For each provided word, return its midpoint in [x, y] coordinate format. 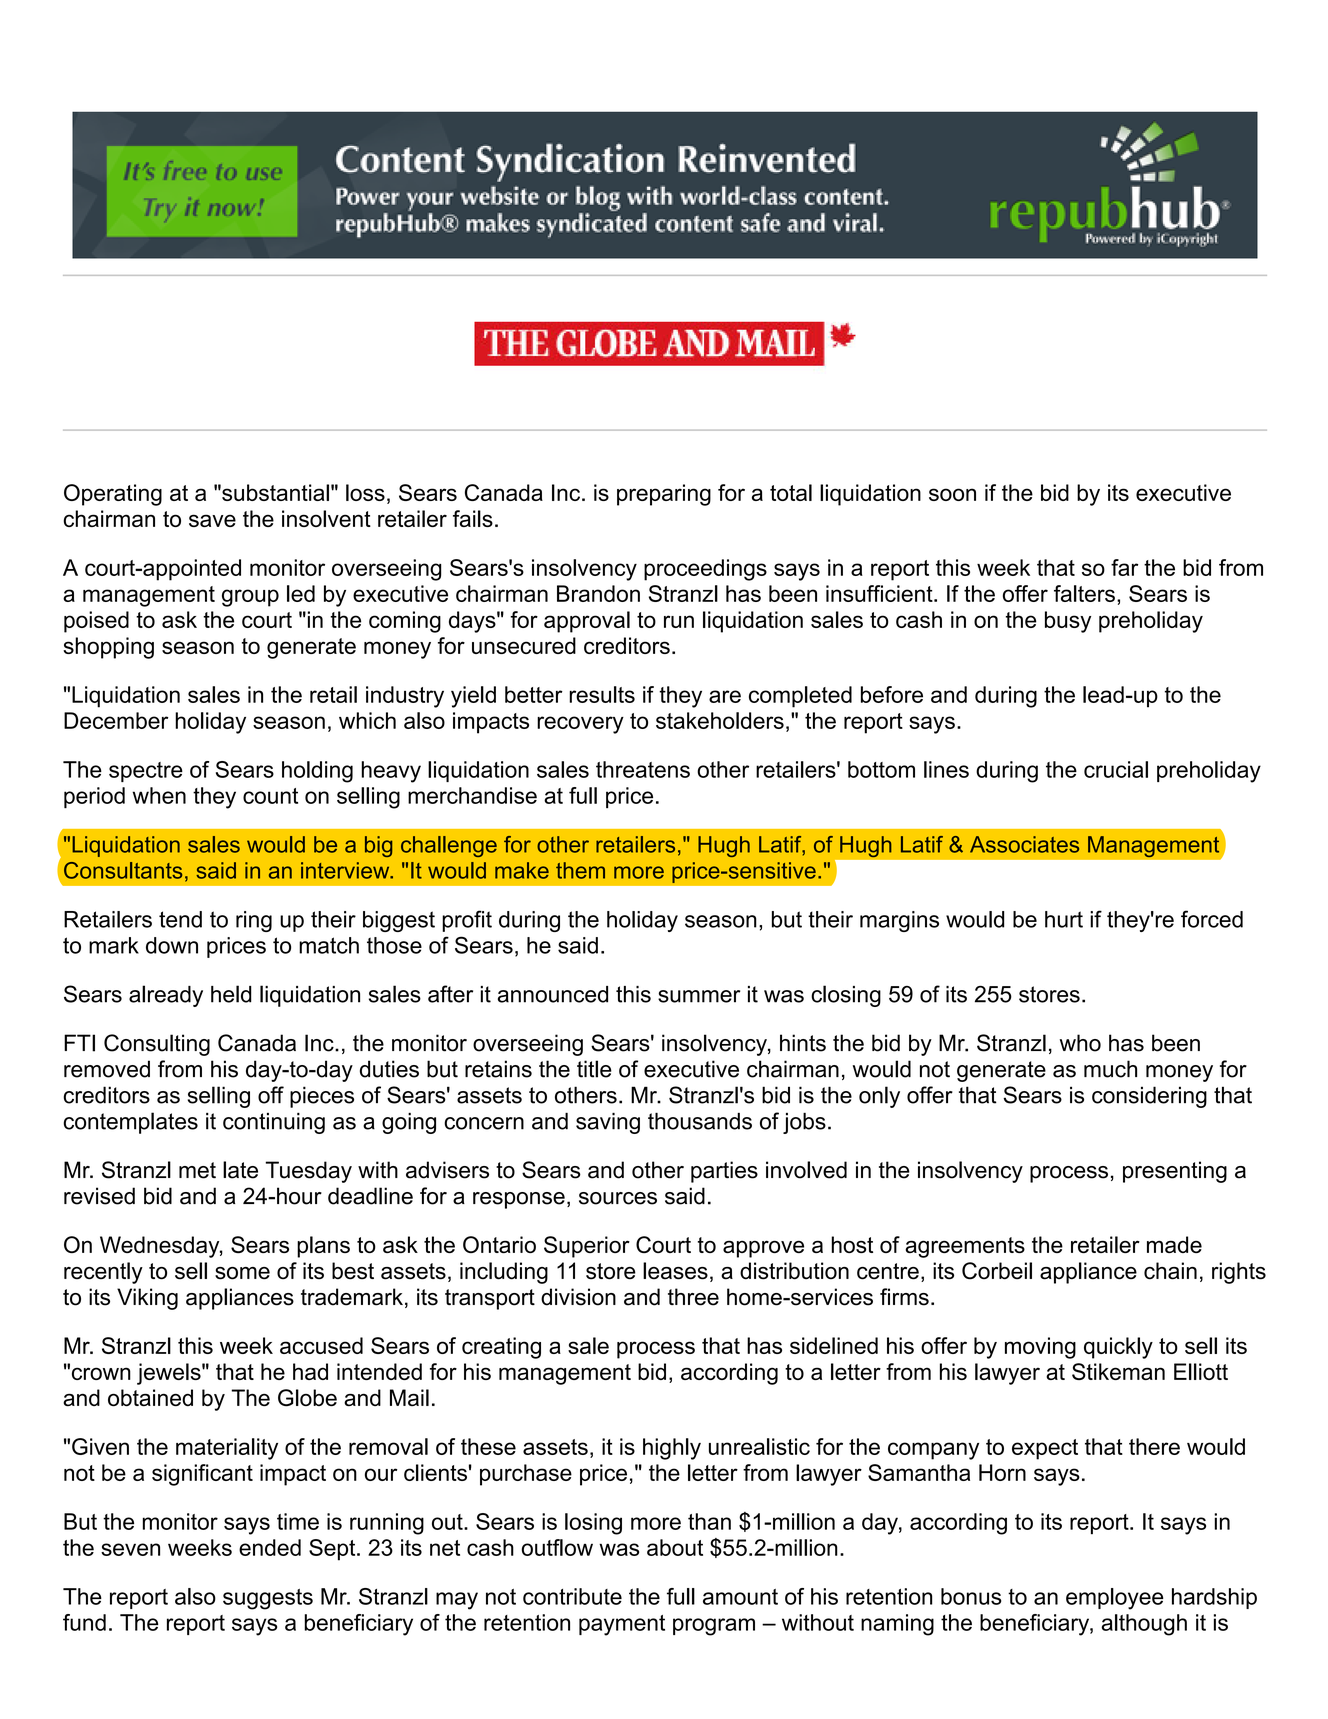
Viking [147, 1299]
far [1124, 567]
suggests [268, 1599]
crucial [1116, 769]
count [270, 796]
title [594, 1069]
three [693, 1297]
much [1110, 1069]
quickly [1118, 1348]
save [212, 520]
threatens [643, 769]
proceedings [705, 570]
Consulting [157, 1045]
